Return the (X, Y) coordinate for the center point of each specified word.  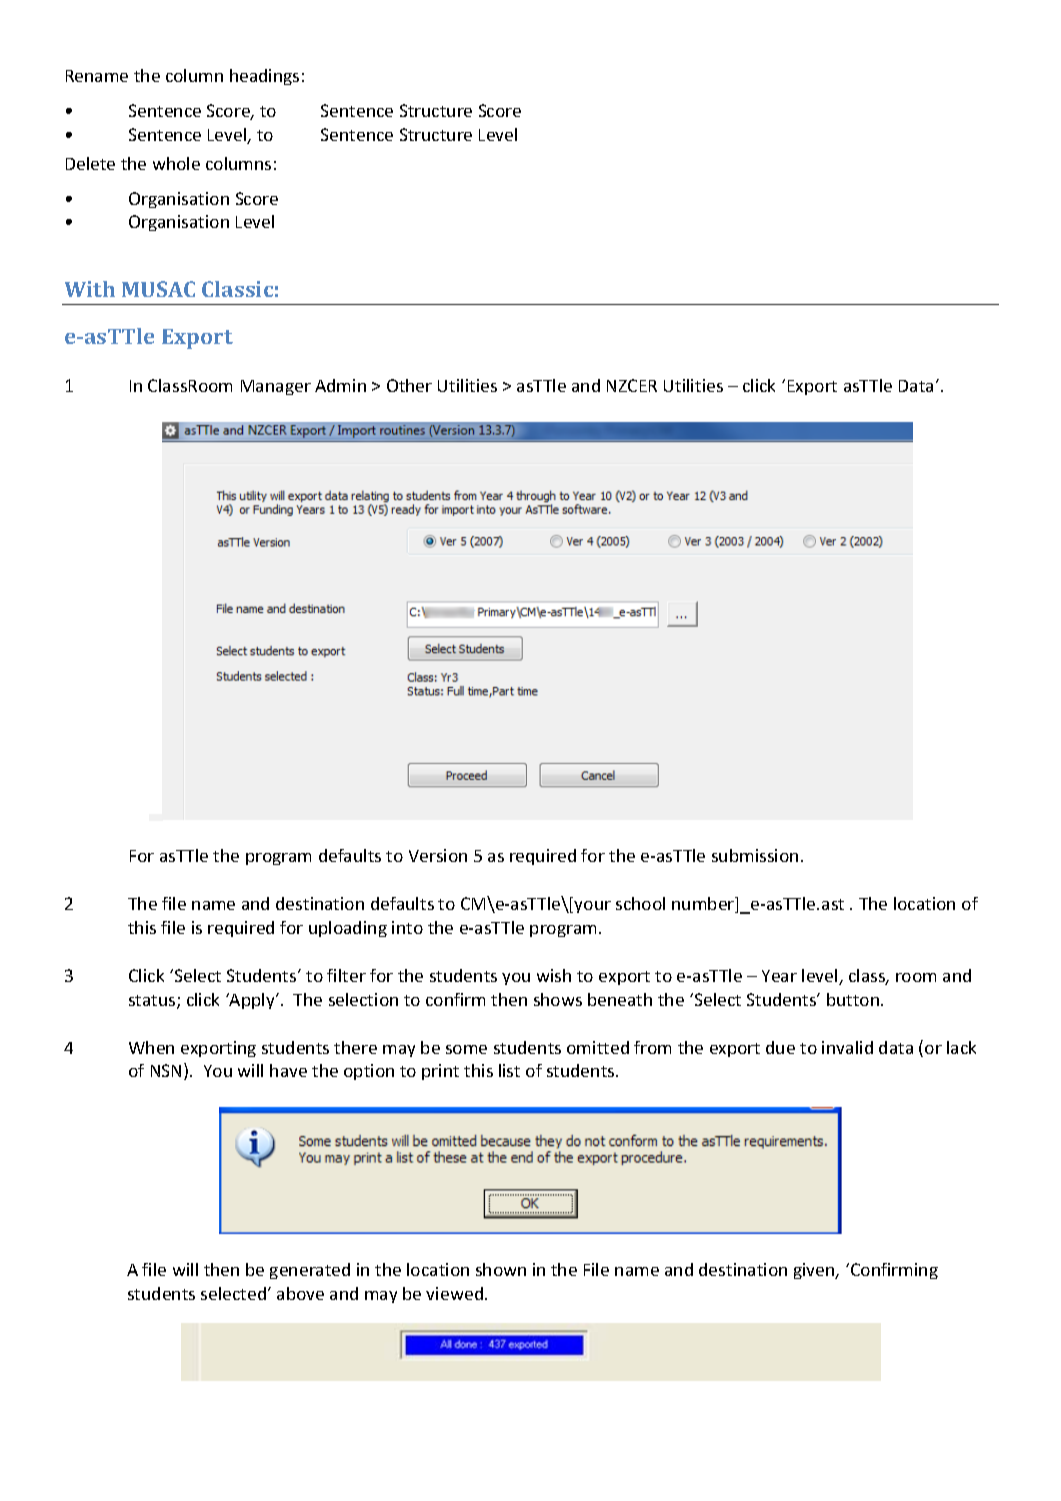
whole (176, 163)
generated (310, 1271)
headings (264, 77)
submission (755, 855)
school (640, 903)
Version (438, 855)
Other (409, 385)
